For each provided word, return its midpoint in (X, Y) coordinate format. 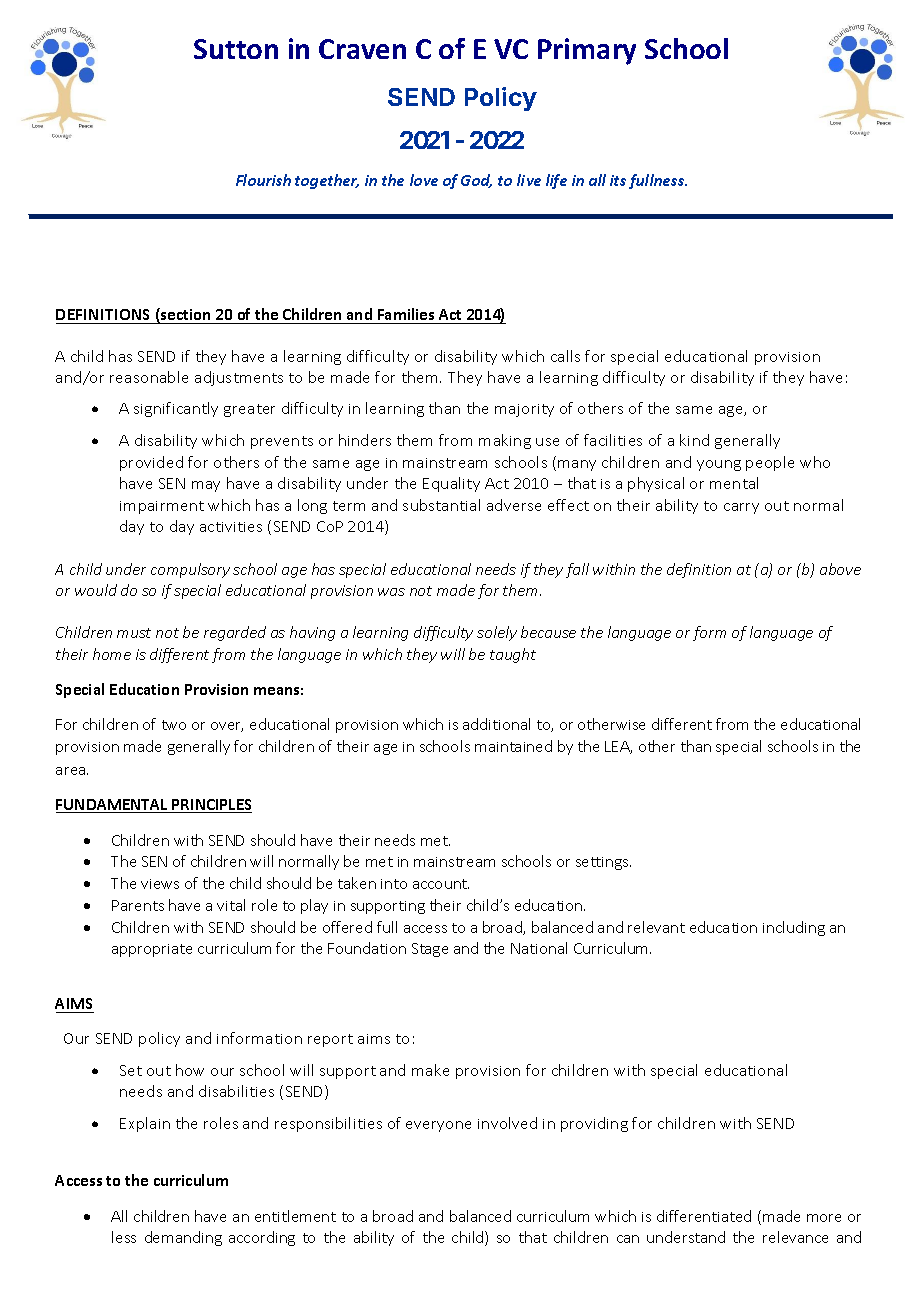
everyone (438, 1126)
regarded (235, 633)
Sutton (236, 49)
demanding (183, 1238)
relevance (795, 1237)
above (840, 569)
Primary (587, 51)
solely (497, 633)
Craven (362, 49)
